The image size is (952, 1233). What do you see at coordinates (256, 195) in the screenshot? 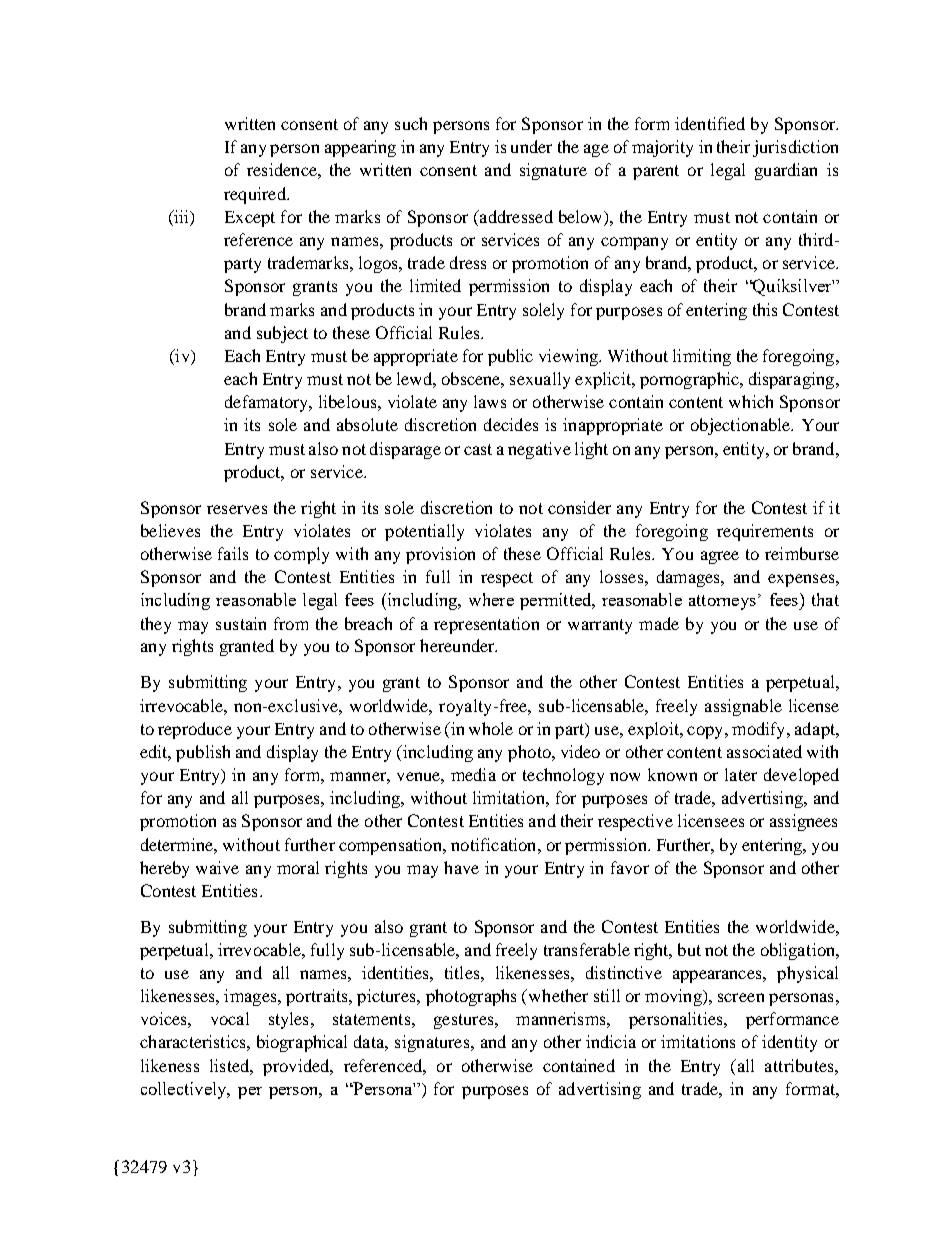
I see `required` at bounding box center [256, 195].
